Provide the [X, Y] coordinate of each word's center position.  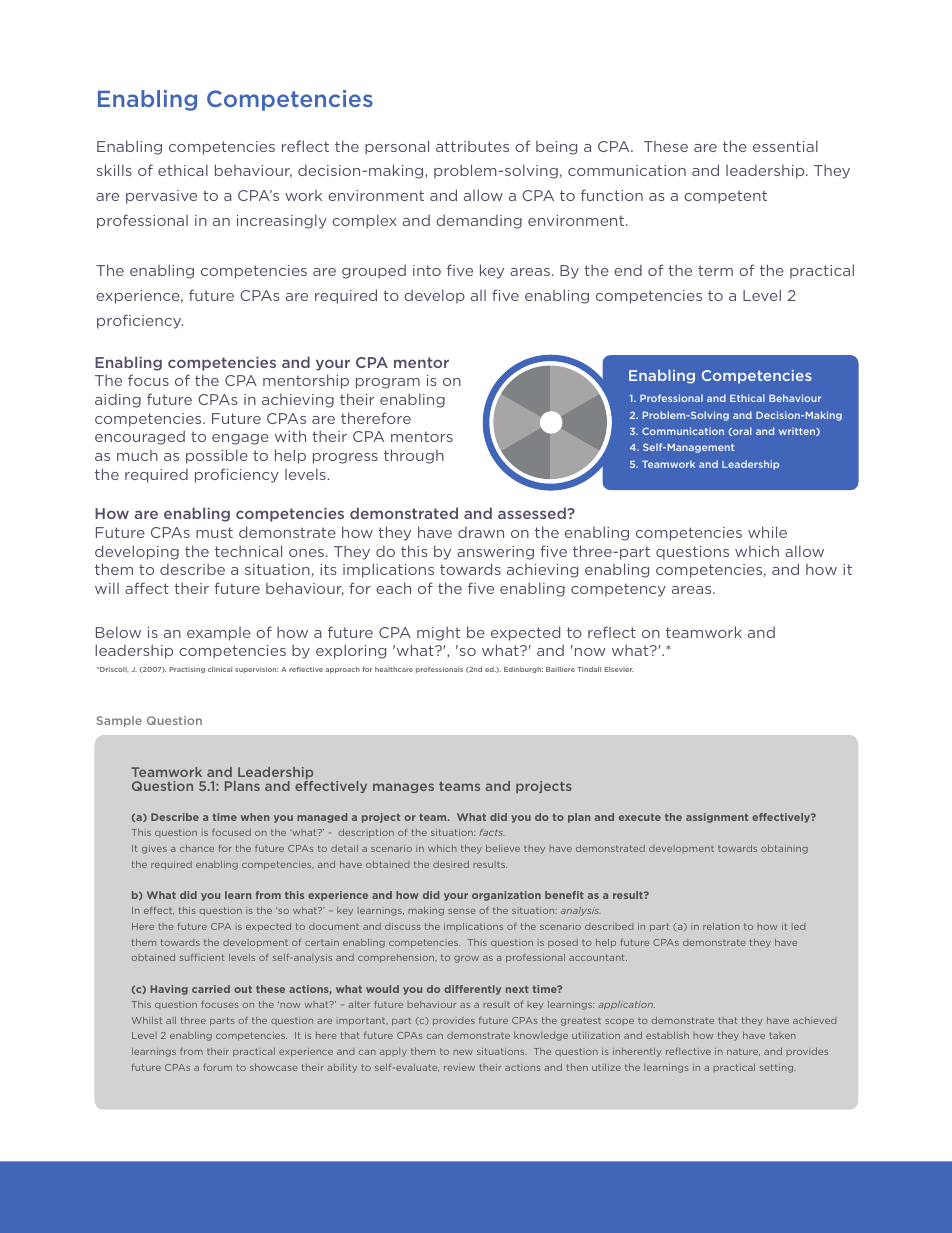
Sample [119, 721]
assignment [717, 818]
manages [403, 788]
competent [725, 197]
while [767, 532]
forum [217, 1067]
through [414, 456]
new [463, 1052]
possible [217, 456]
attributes [472, 146]
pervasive [161, 197]
